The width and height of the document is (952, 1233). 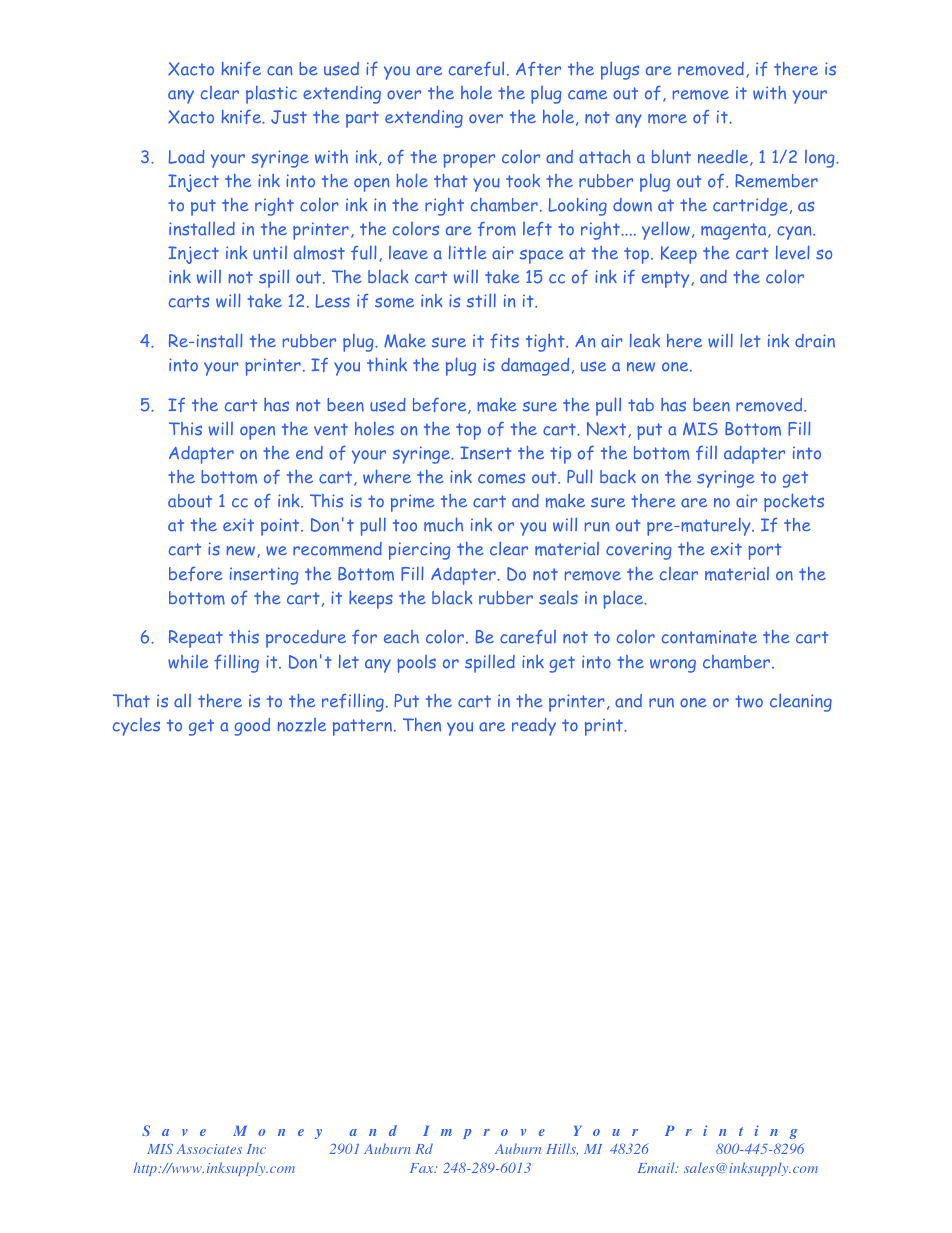 I want to click on port, so click(x=764, y=551).
